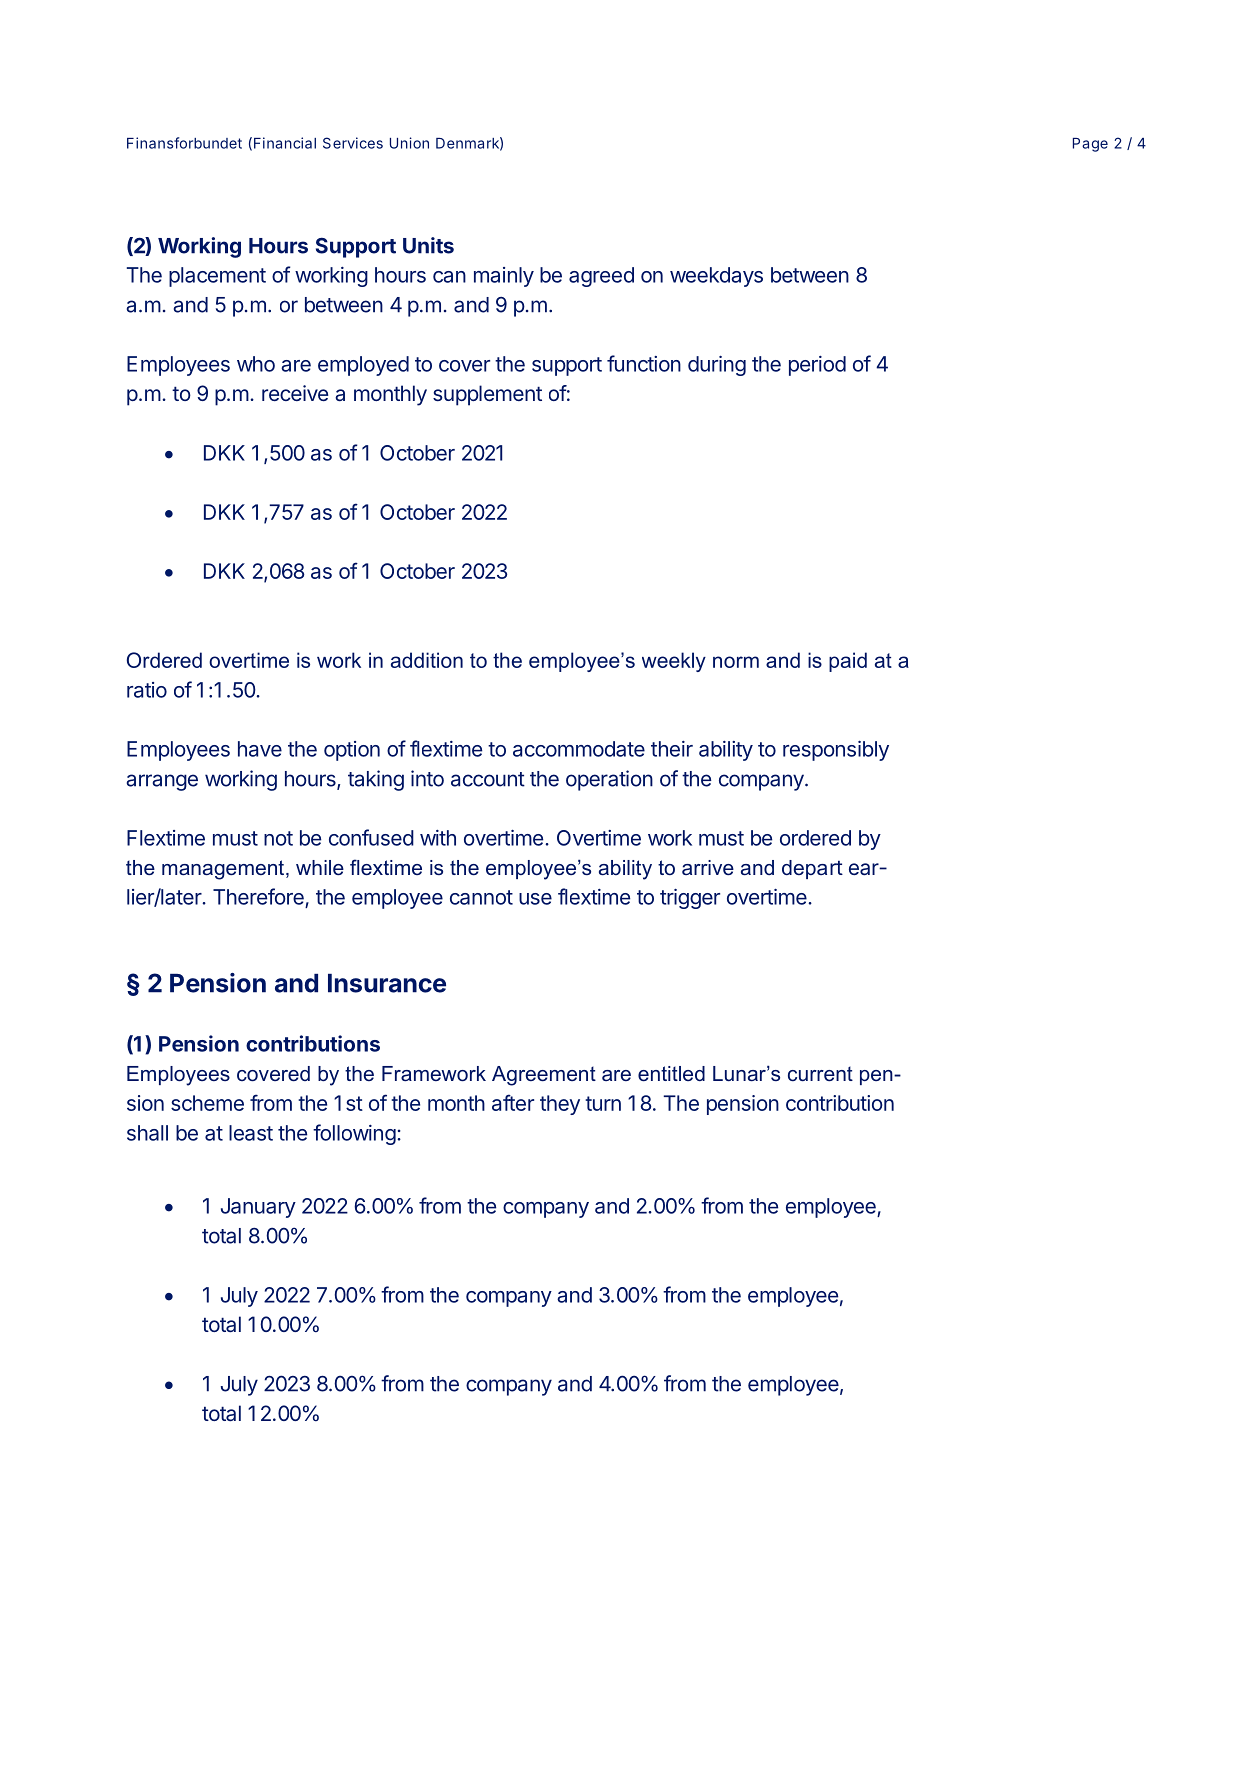  What do you see at coordinates (817, 366) in the document?
I see `period` at bounding box center [817, 366].
